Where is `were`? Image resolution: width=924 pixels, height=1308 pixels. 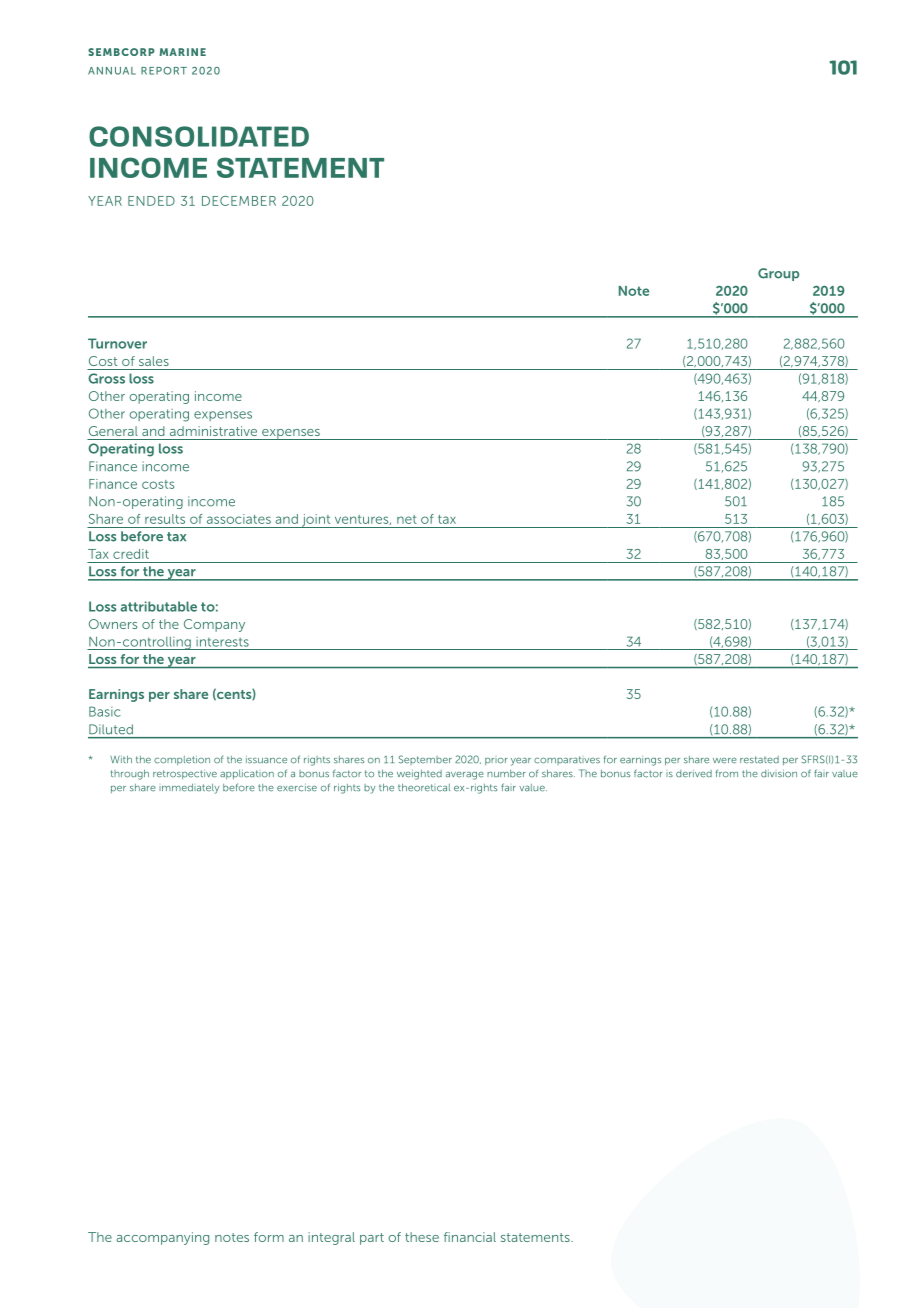 were is located at coordinates (725, 761).
